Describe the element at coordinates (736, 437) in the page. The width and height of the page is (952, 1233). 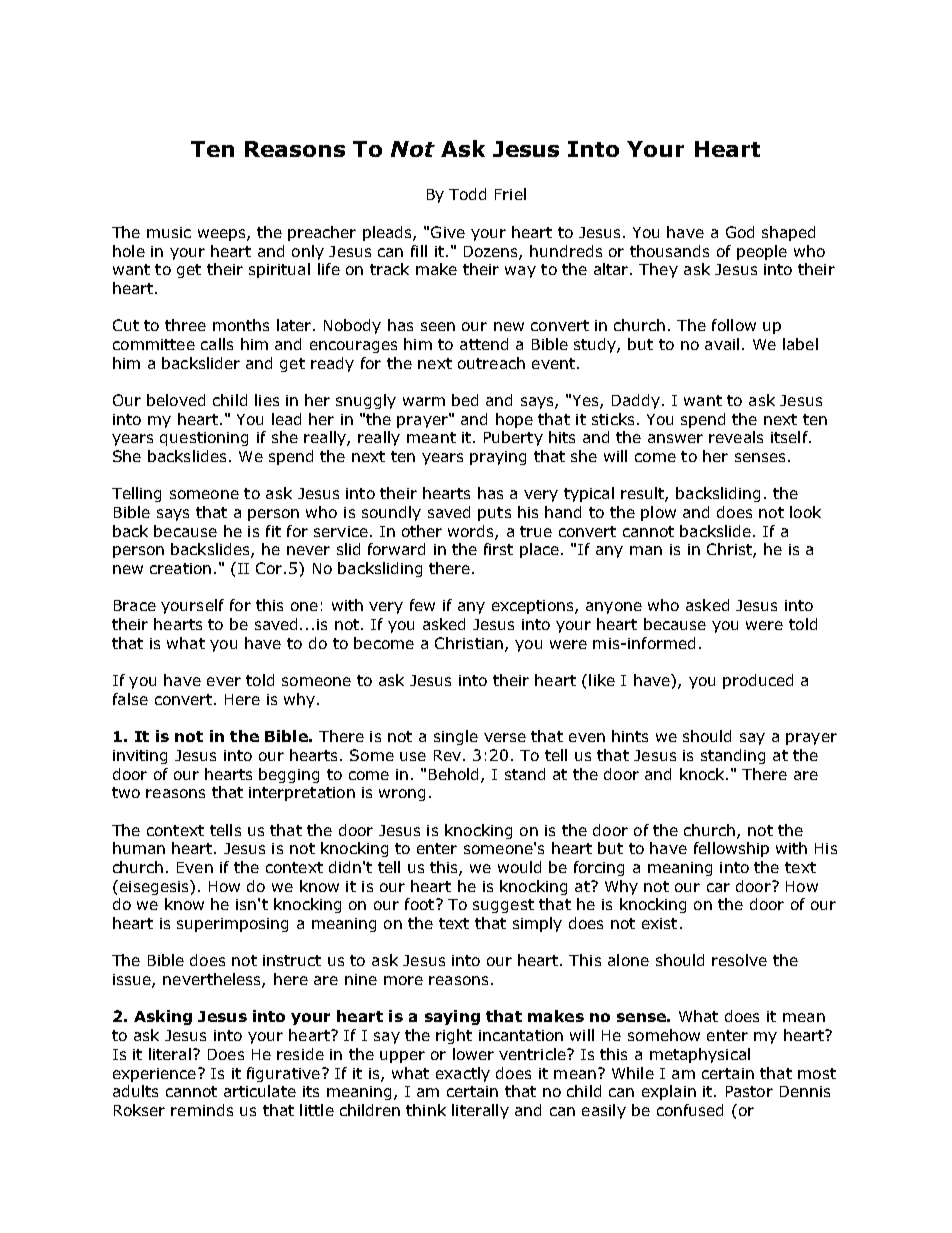
I see `reveals` at that location.
